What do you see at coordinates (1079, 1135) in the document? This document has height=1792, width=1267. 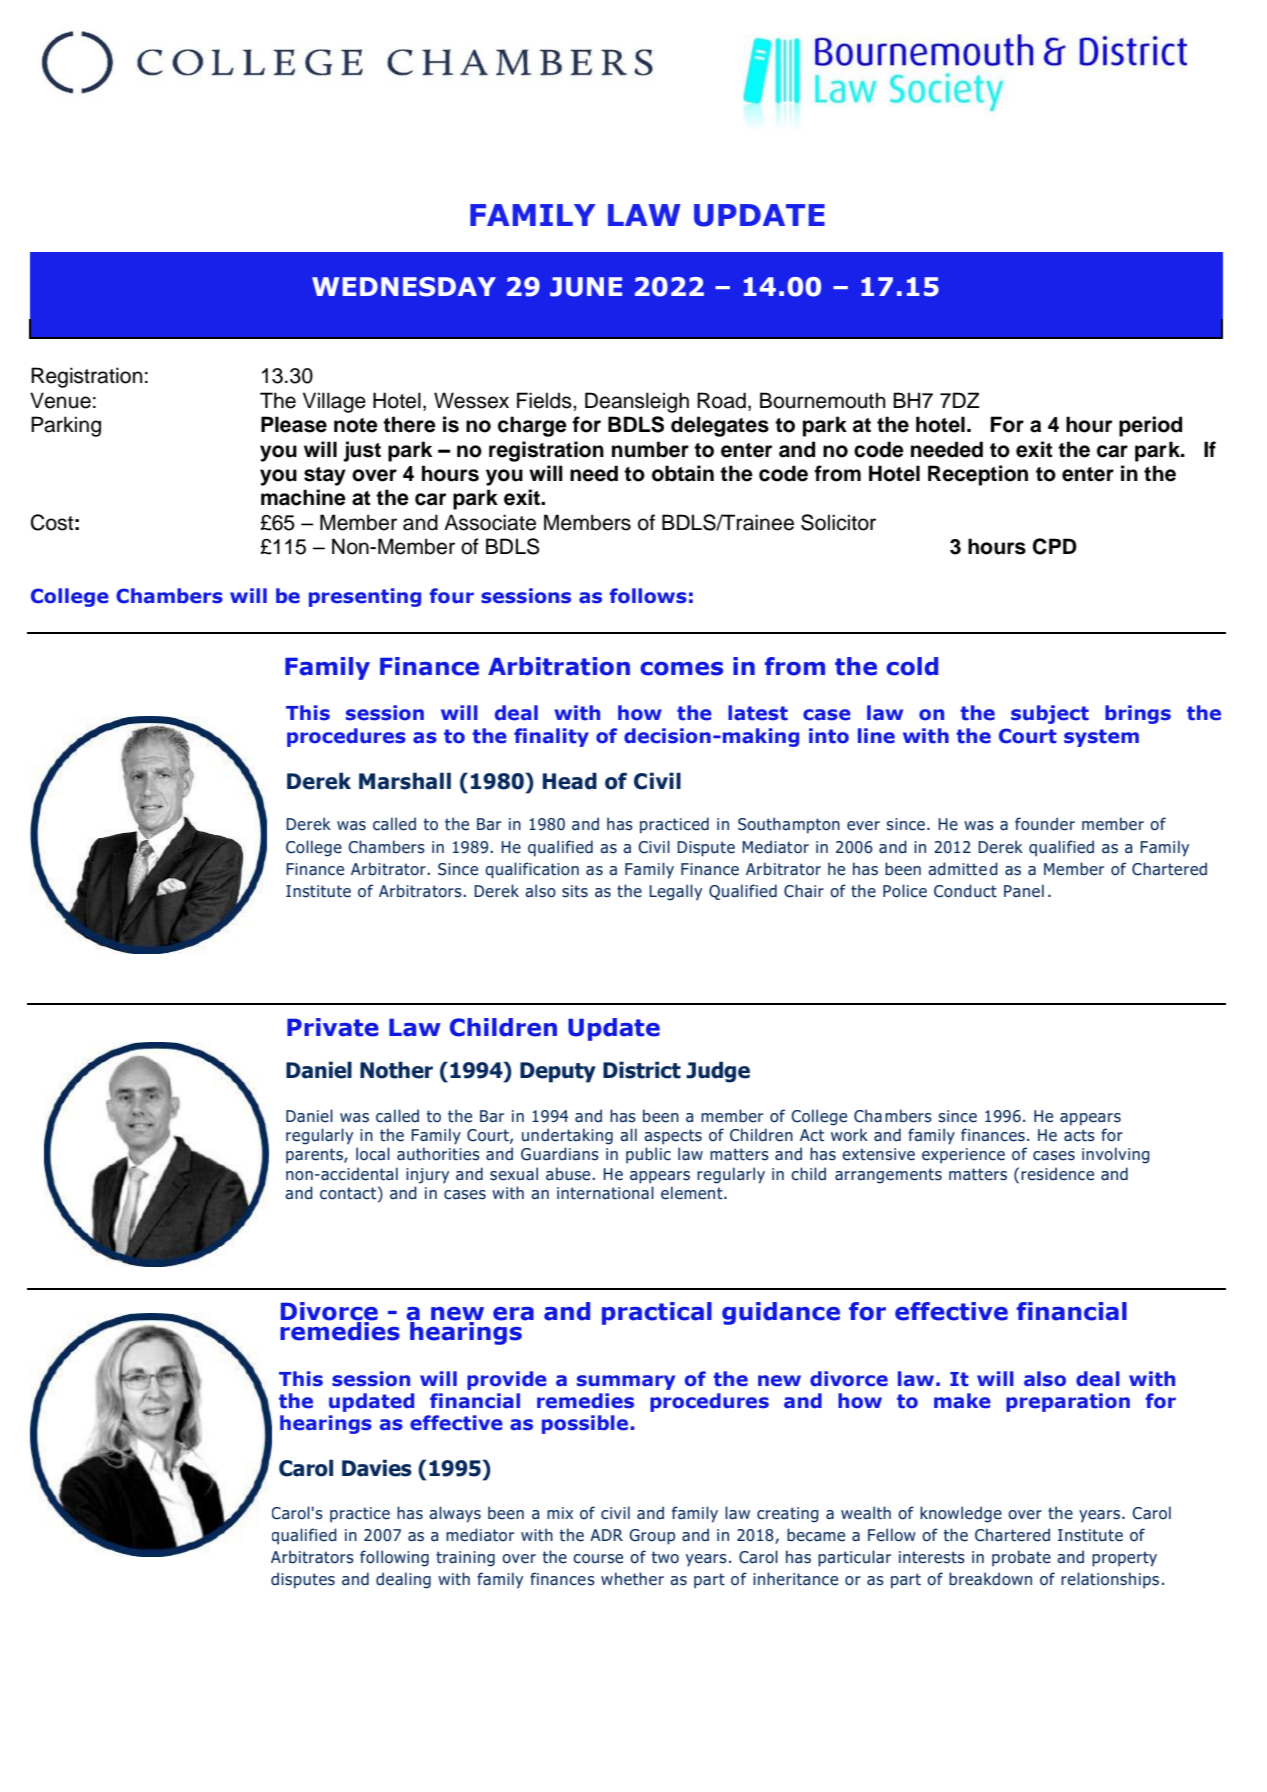 I see `acts` at bounding box center [1079, 1135].
